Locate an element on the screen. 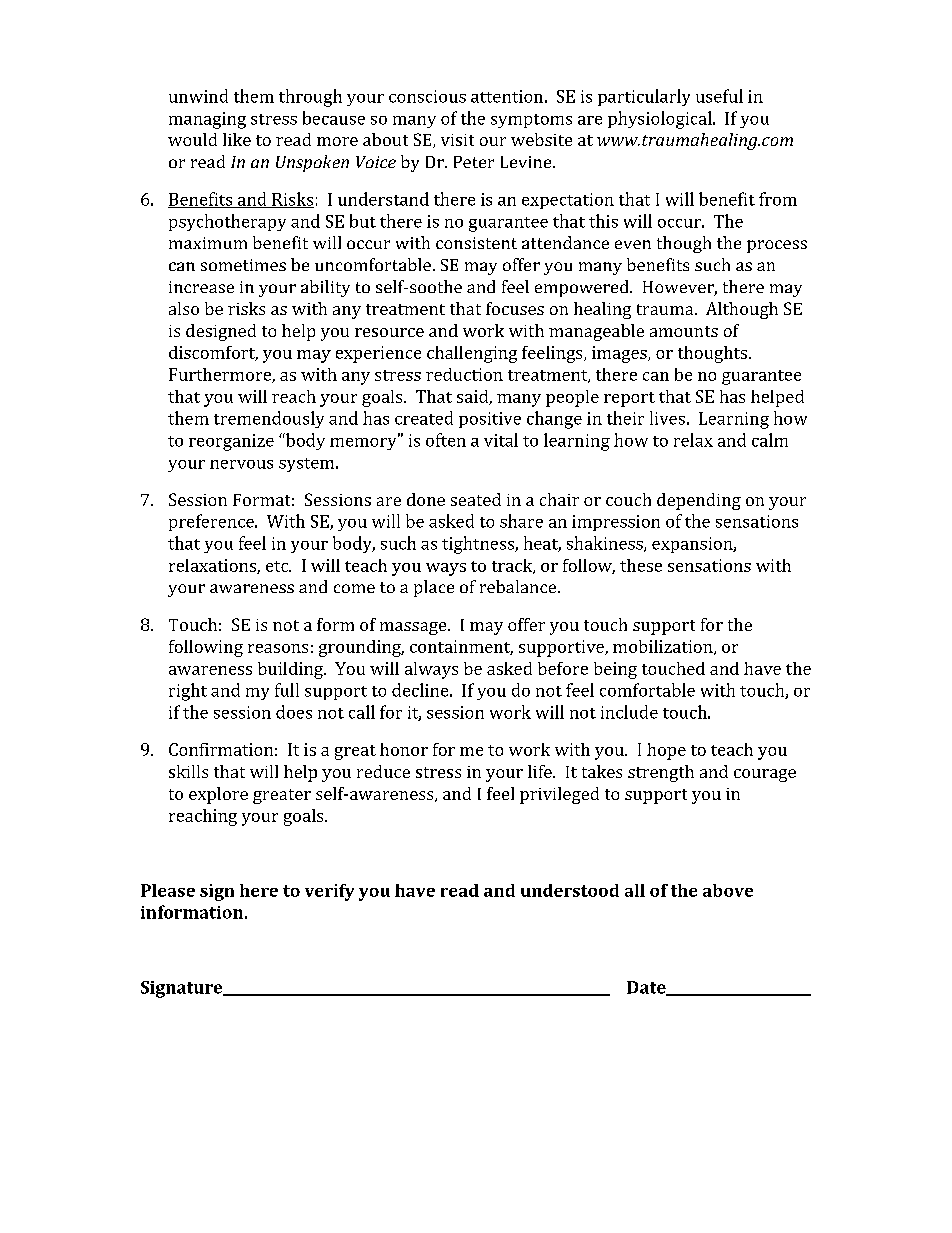 The height and width of the screenshot is (1233, 952). nervous is located at coordinates (241, 464).
